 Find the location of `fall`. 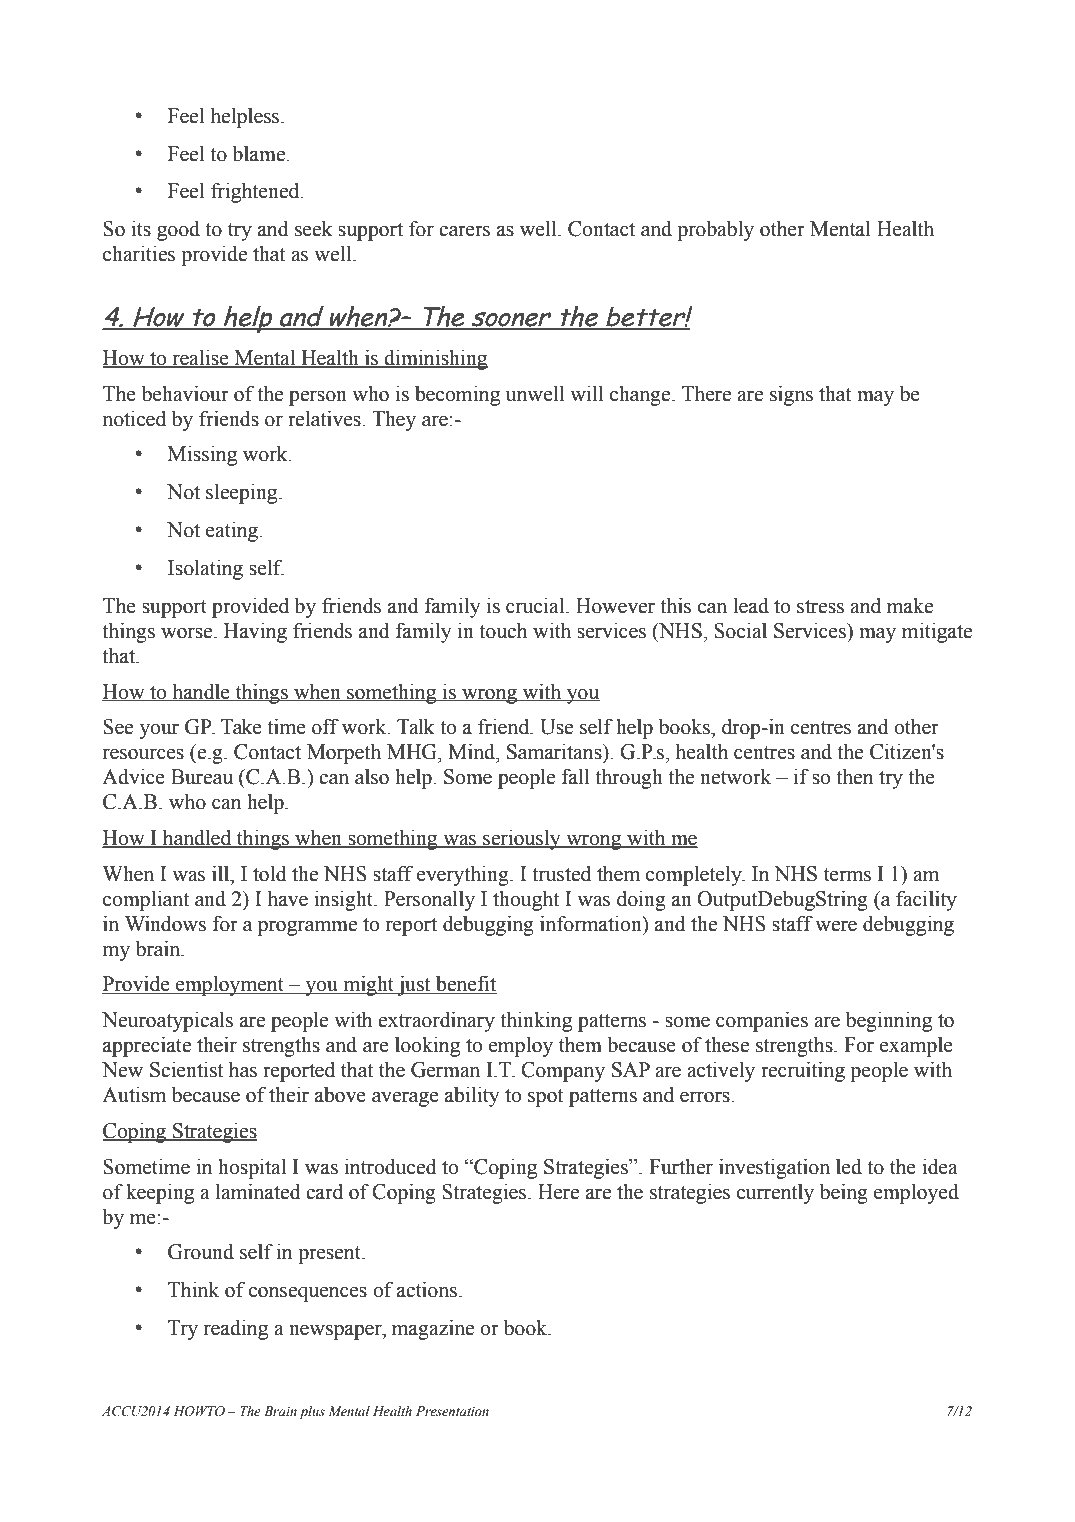

fall is located at coordinates (576, 776).
